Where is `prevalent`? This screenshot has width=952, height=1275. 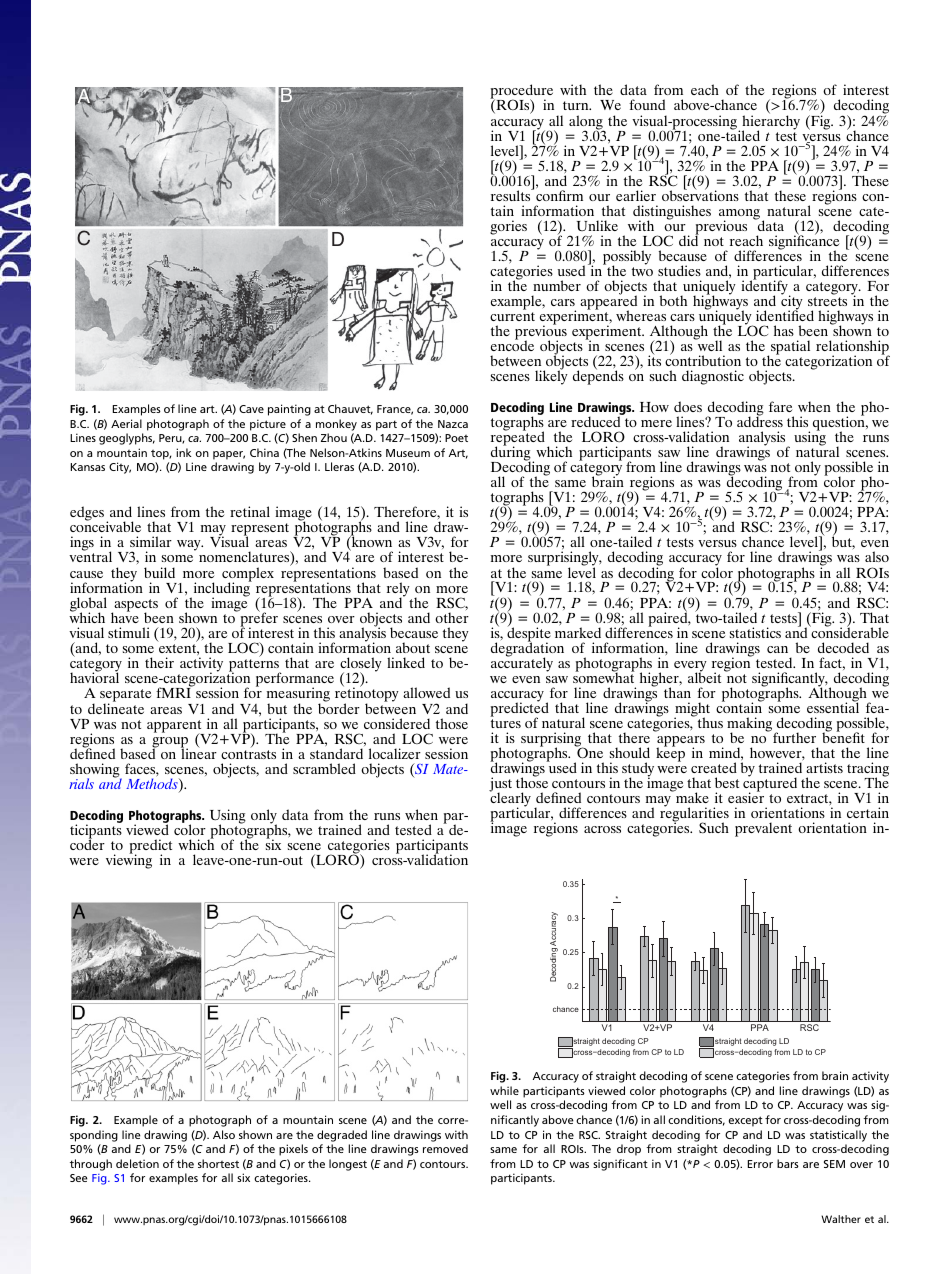 prevalent is located at coordinates (763, 829).
